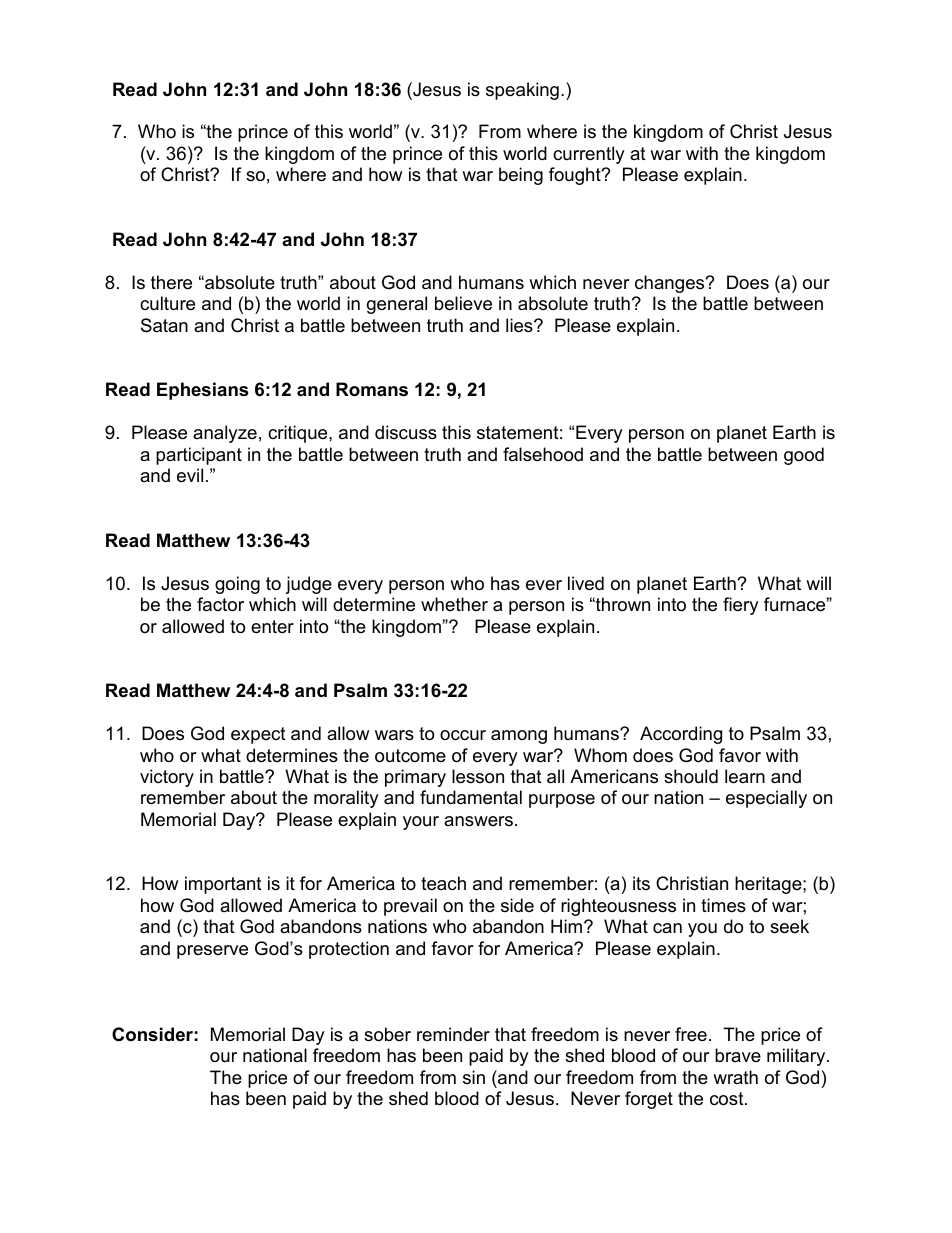  I want to click on preserve, so click(212, 952).
